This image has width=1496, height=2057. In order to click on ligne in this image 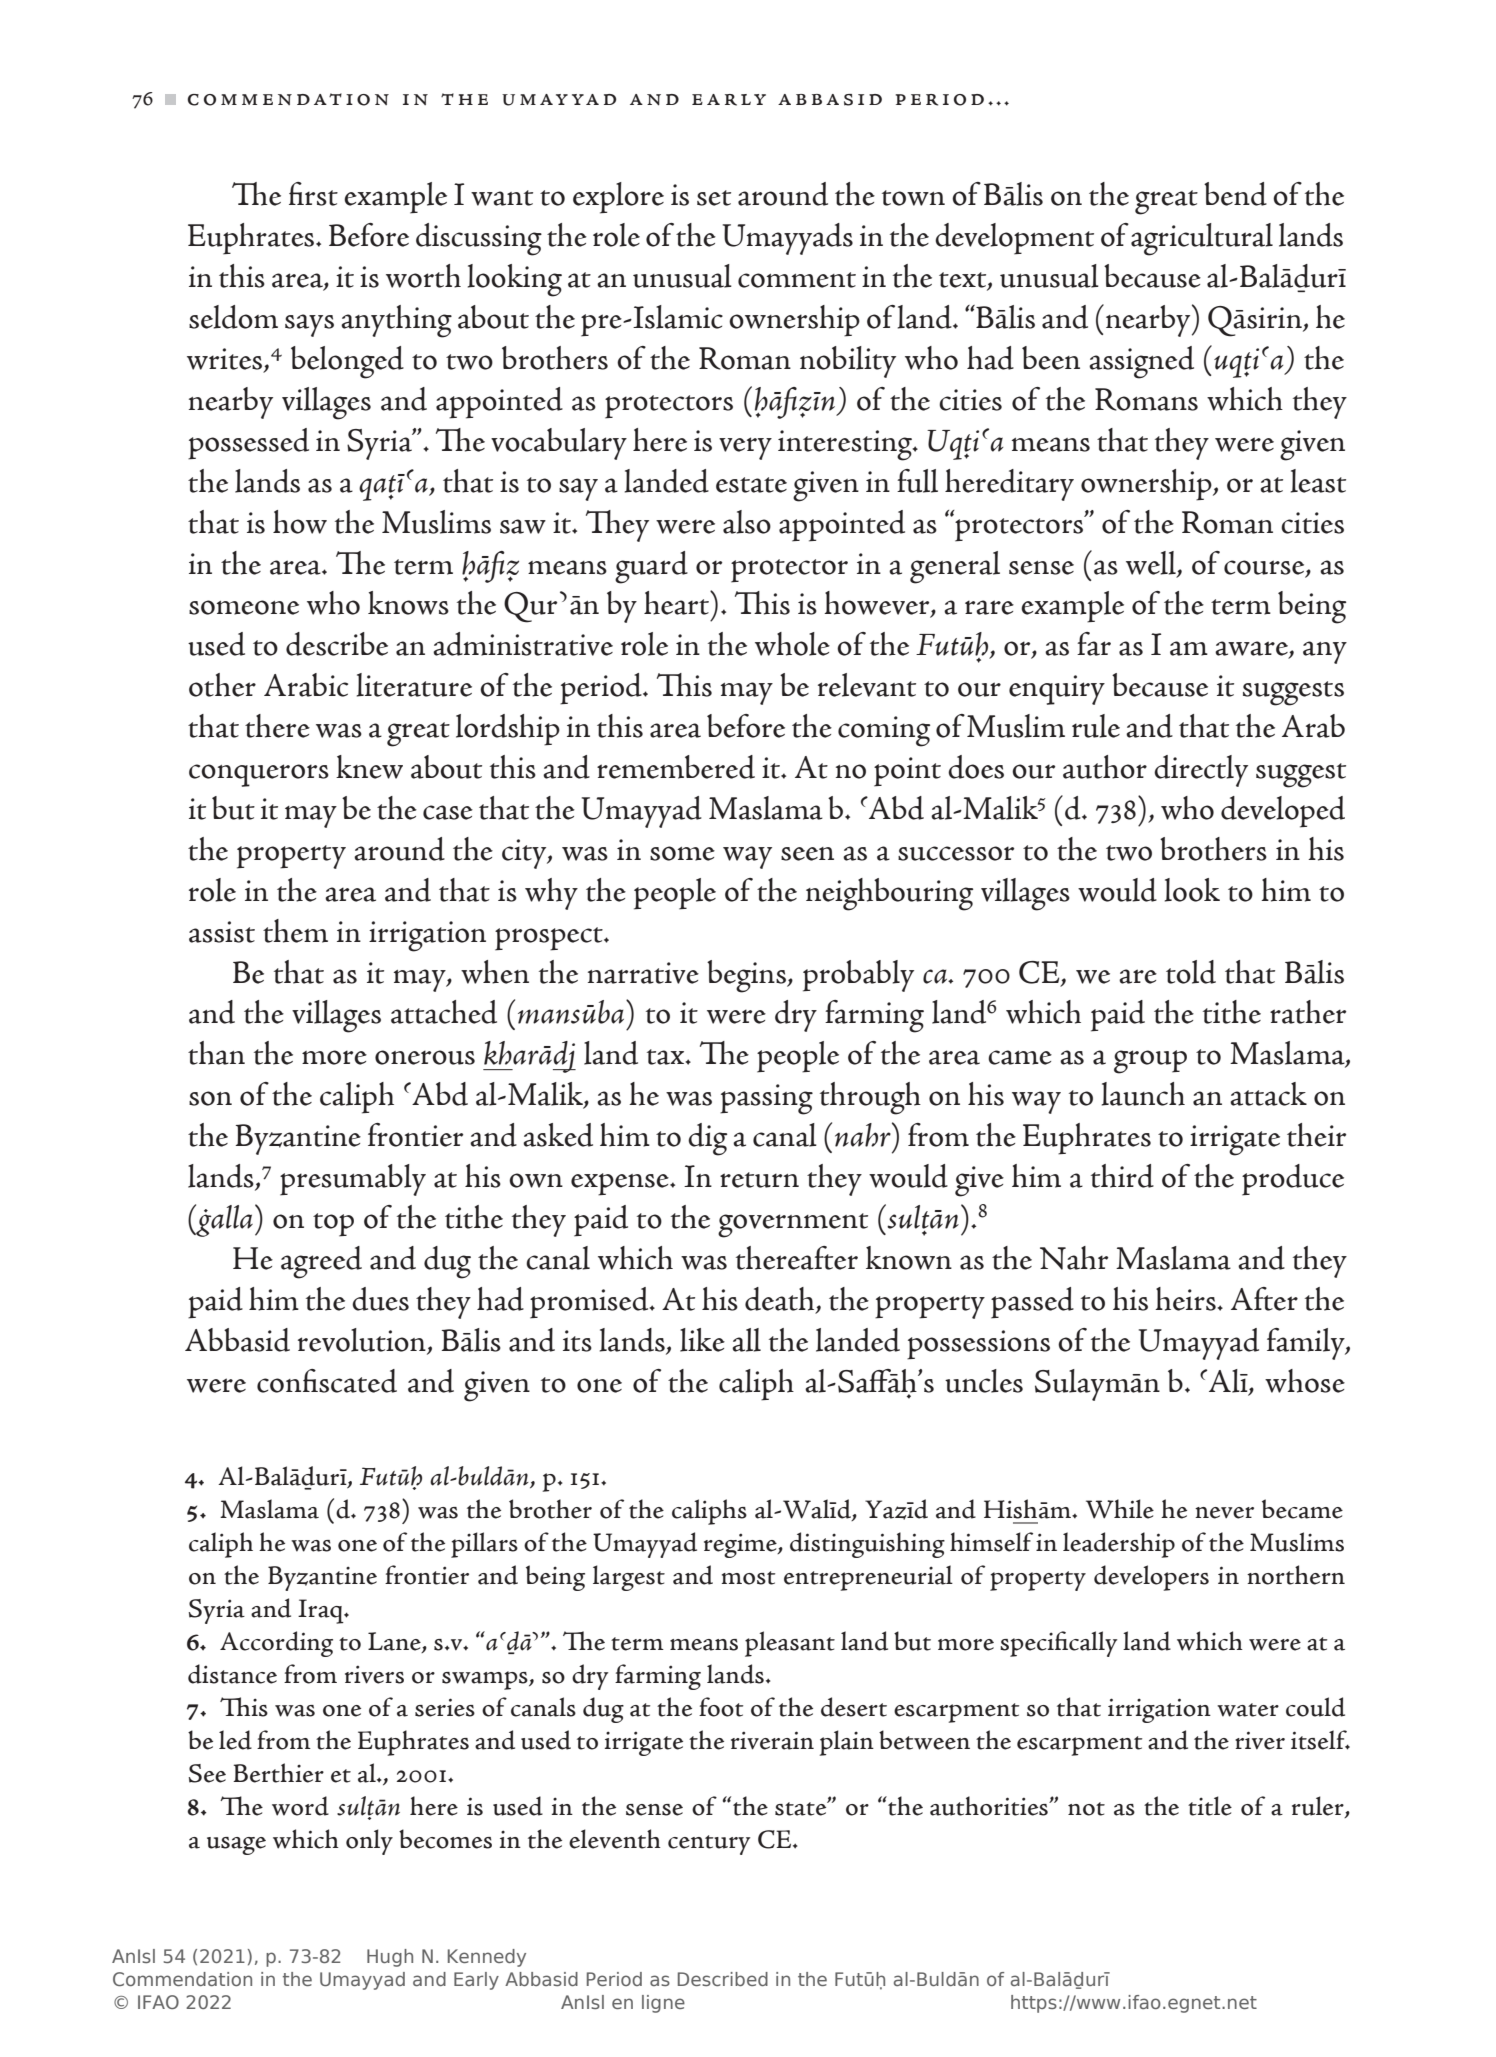, I will do `click(663, 2004)`.
